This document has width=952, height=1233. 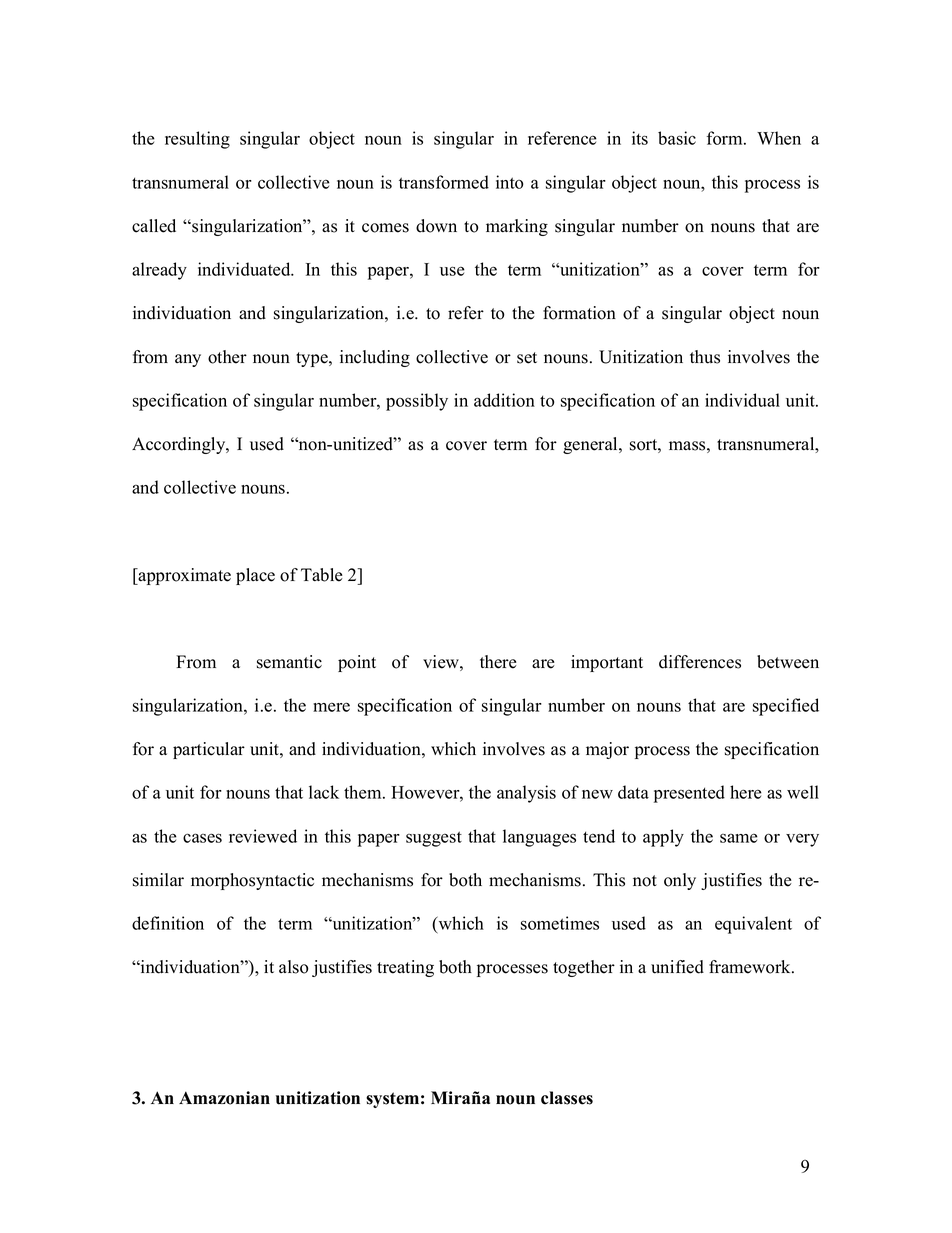 I want to click on resulting, so click(x=197, y=140).
